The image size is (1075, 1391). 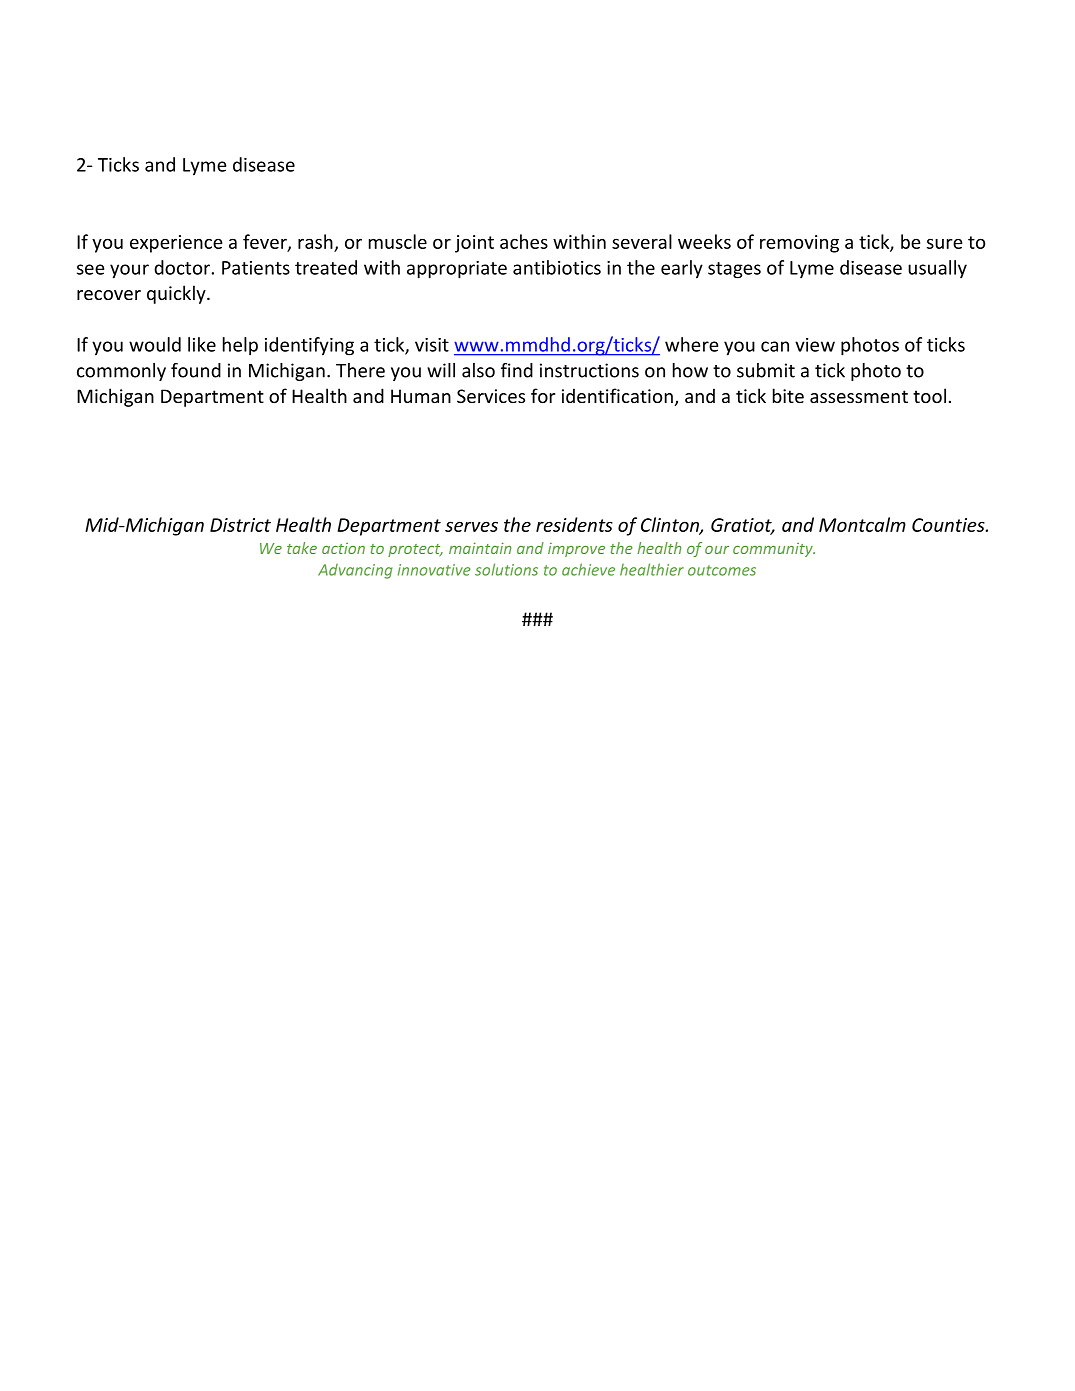 What do you see at coordinates (506, 569) in the screenshot?
I see `solutions` at bounding box center [506, 569].
